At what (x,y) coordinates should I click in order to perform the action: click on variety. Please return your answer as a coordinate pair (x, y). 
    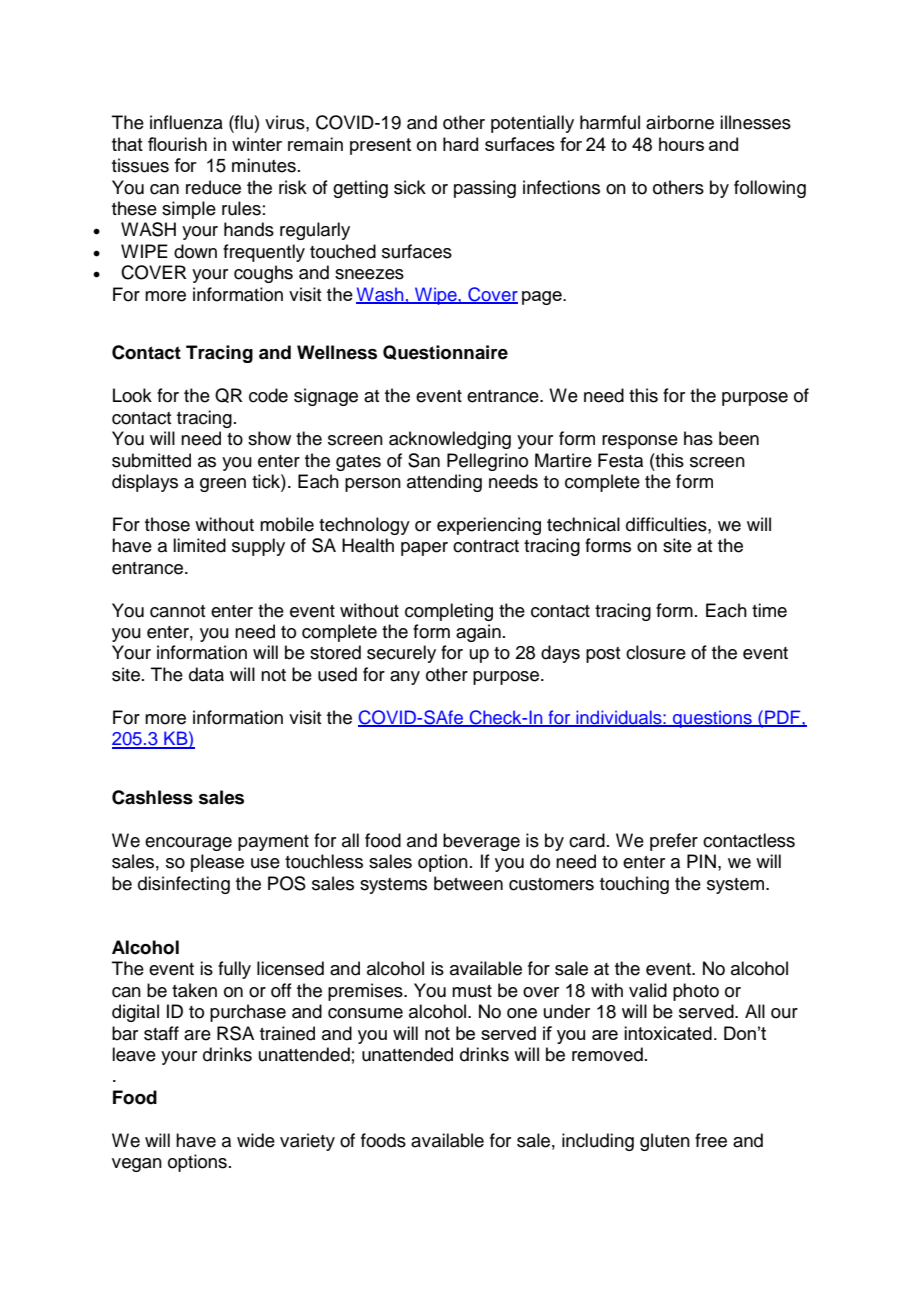
    Looking at the image, I should click on (307, 1142).
